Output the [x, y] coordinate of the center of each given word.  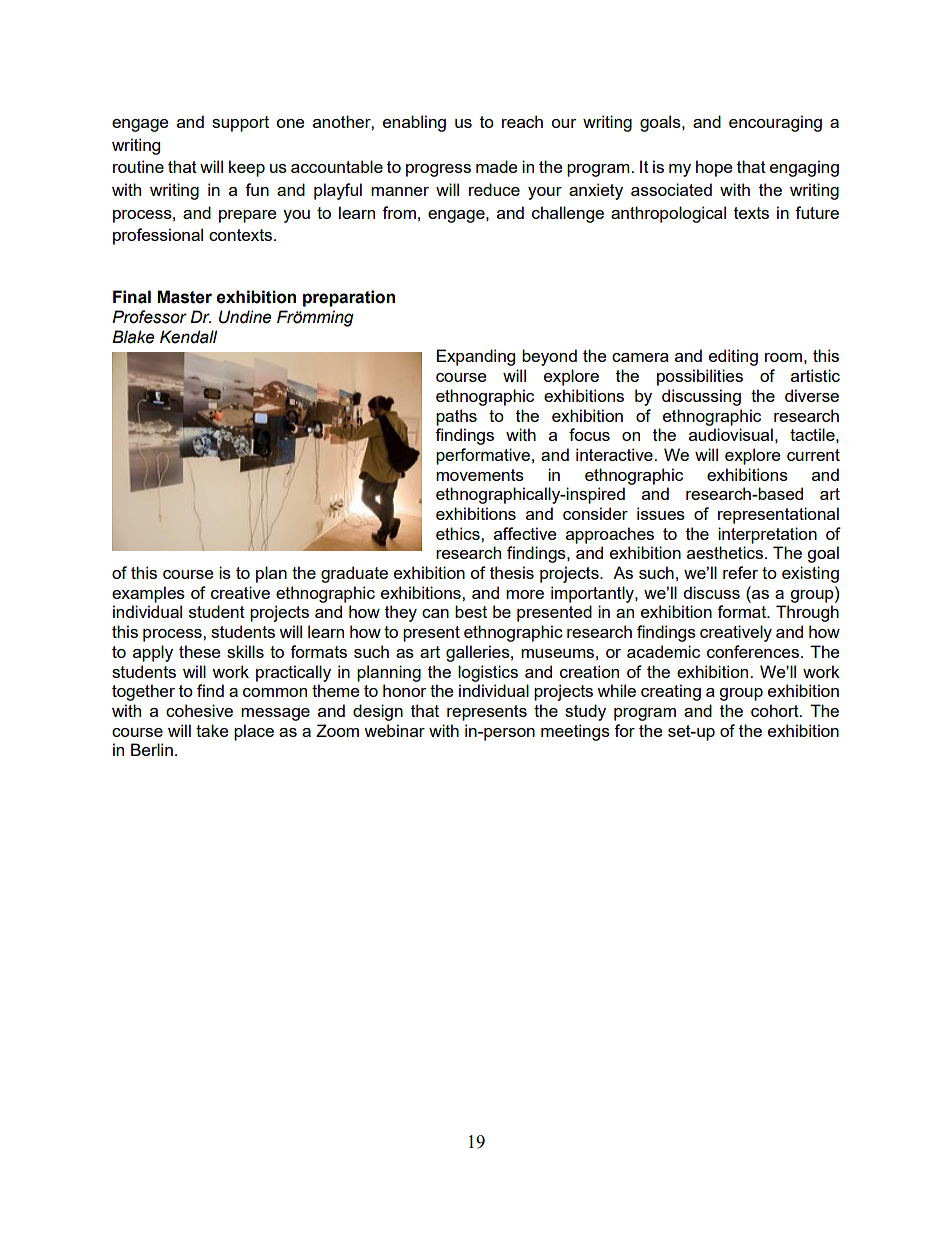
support [240, 124]
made [496, 166]
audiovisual [731, 434]
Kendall [188, 337]
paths [456, 417]
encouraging [775, 123]
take [212, 730]
